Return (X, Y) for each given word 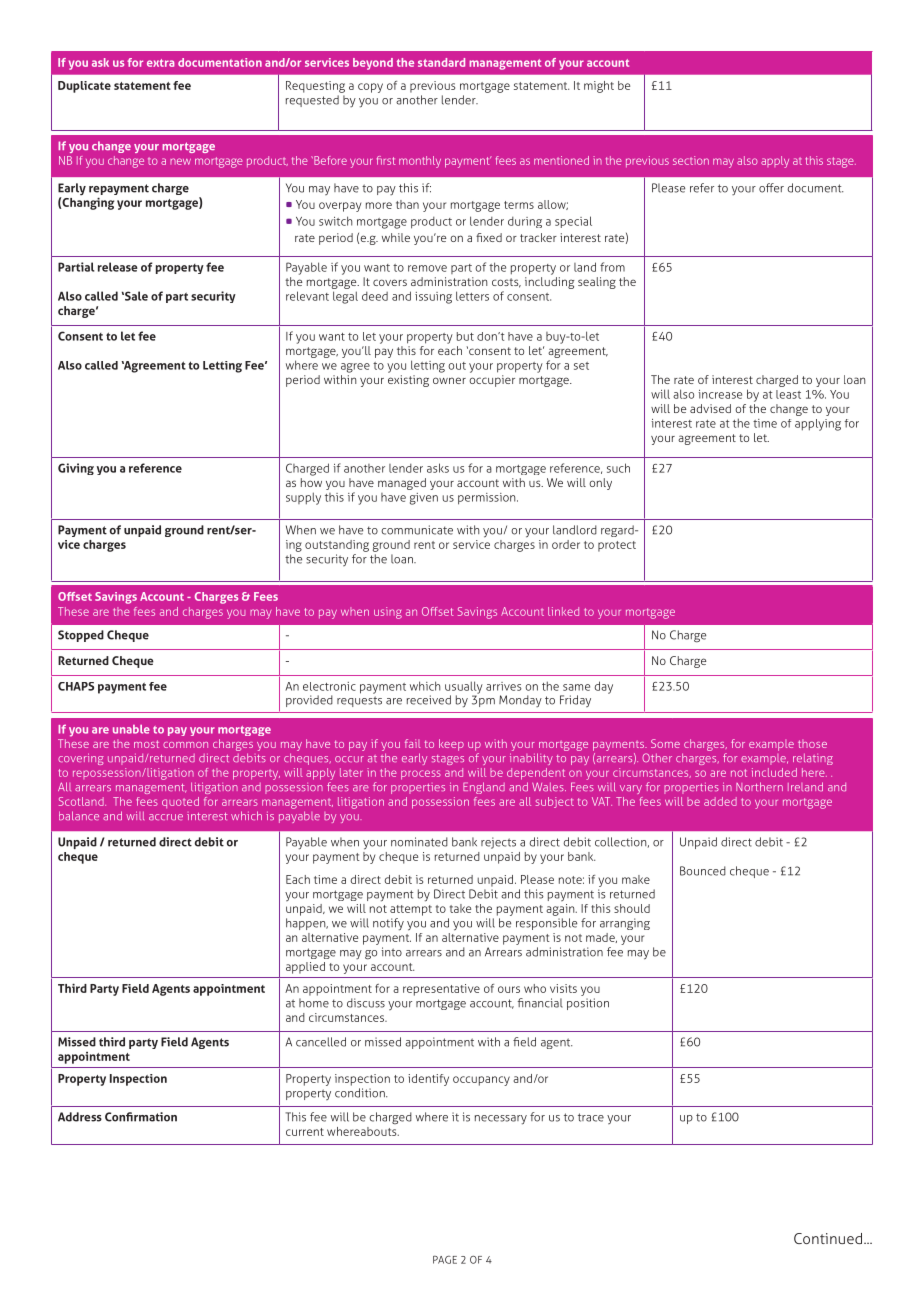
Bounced (703, 871)
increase (720, 394)
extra (160, 63)
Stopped (81, 636)
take (460, 908)
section (691, 160)
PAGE (445, 1260)
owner (449, 380)
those (812, 743)
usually (464, 688)
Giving (76, 469)
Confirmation (141, 1117)
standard (441, 62)
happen (307, 924)
